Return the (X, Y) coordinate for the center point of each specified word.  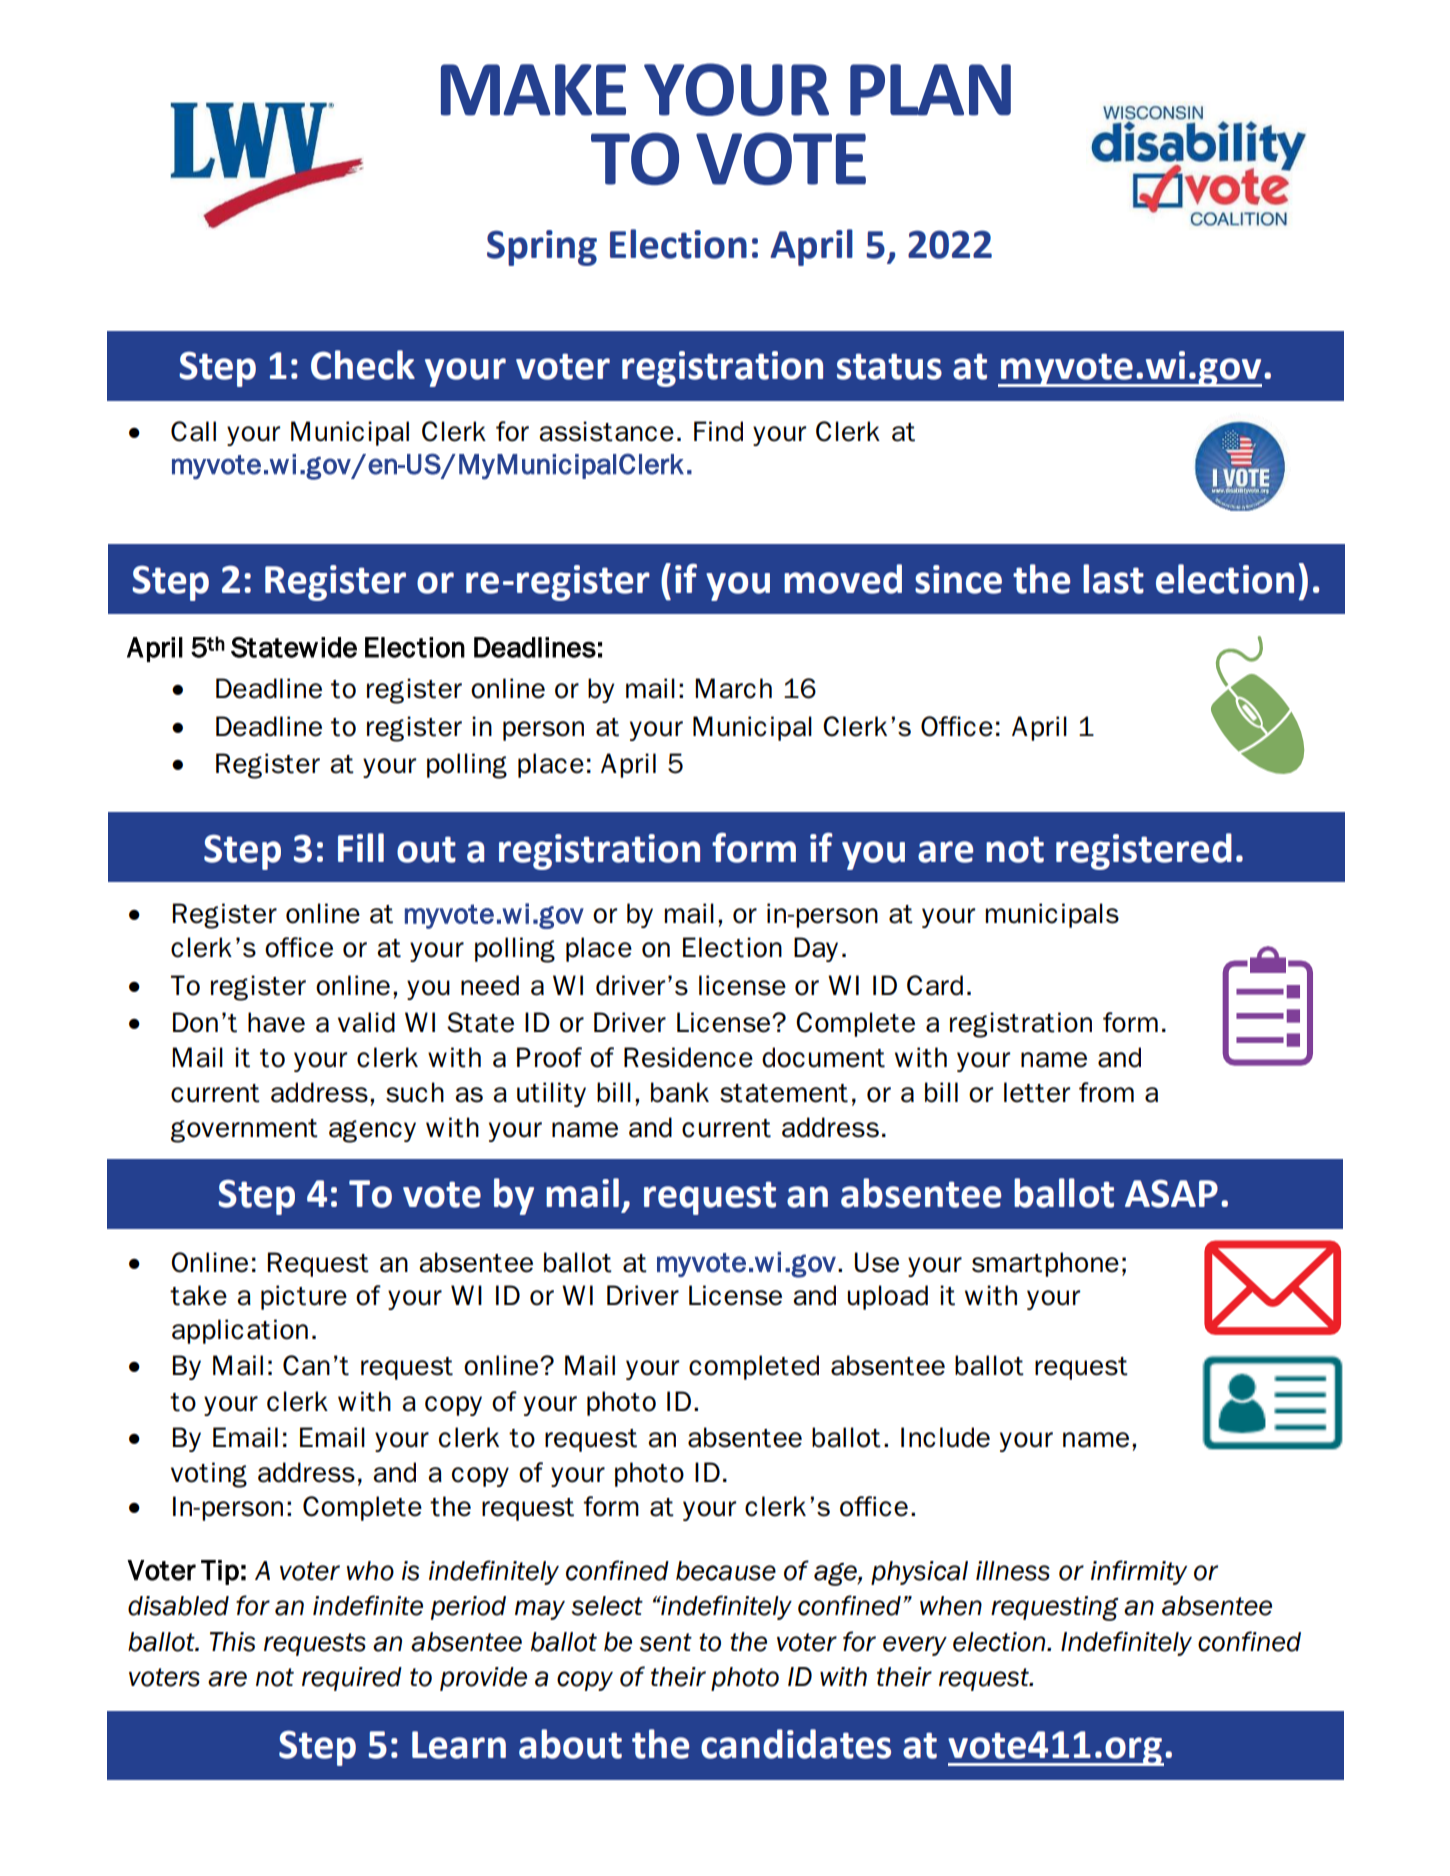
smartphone (1045, 1264)
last (1113, 579)
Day (816, 949)
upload (888, 1297)
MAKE (533, 90)
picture (304, 1297)
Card (935, 985)
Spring (542, 248)
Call (193, 431)
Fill (361, 847)
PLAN (930, 90)
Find (718, 431)
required (352, 1679)
